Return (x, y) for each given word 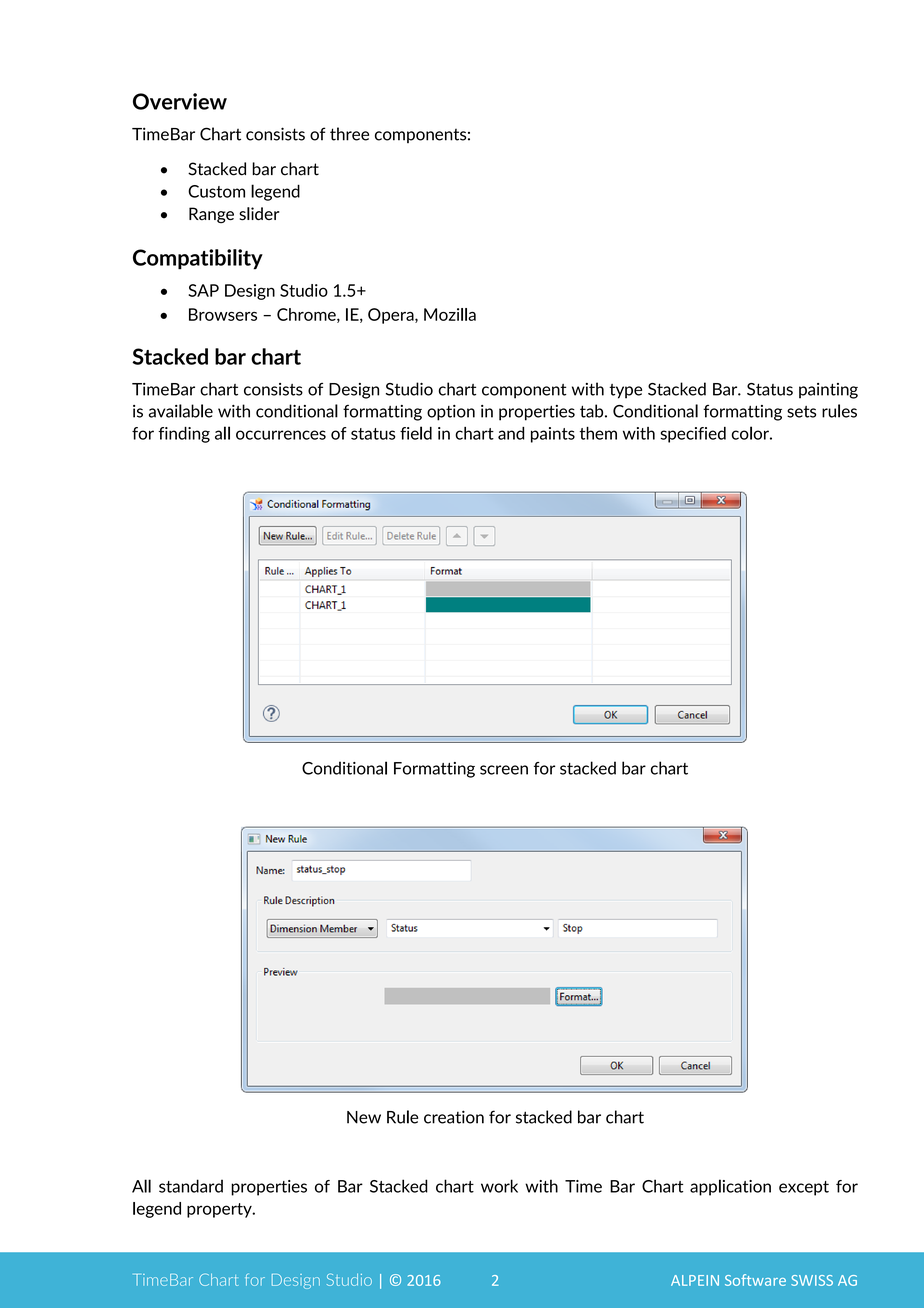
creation (454, 1117)
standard (191, 1186)
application (730, 1187)
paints (553, 435)
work (499, 1186)
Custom (216, 191)
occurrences (281, 435)
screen (504, 770)
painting (828, 391)
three (349, 134)
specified (693, 435)
